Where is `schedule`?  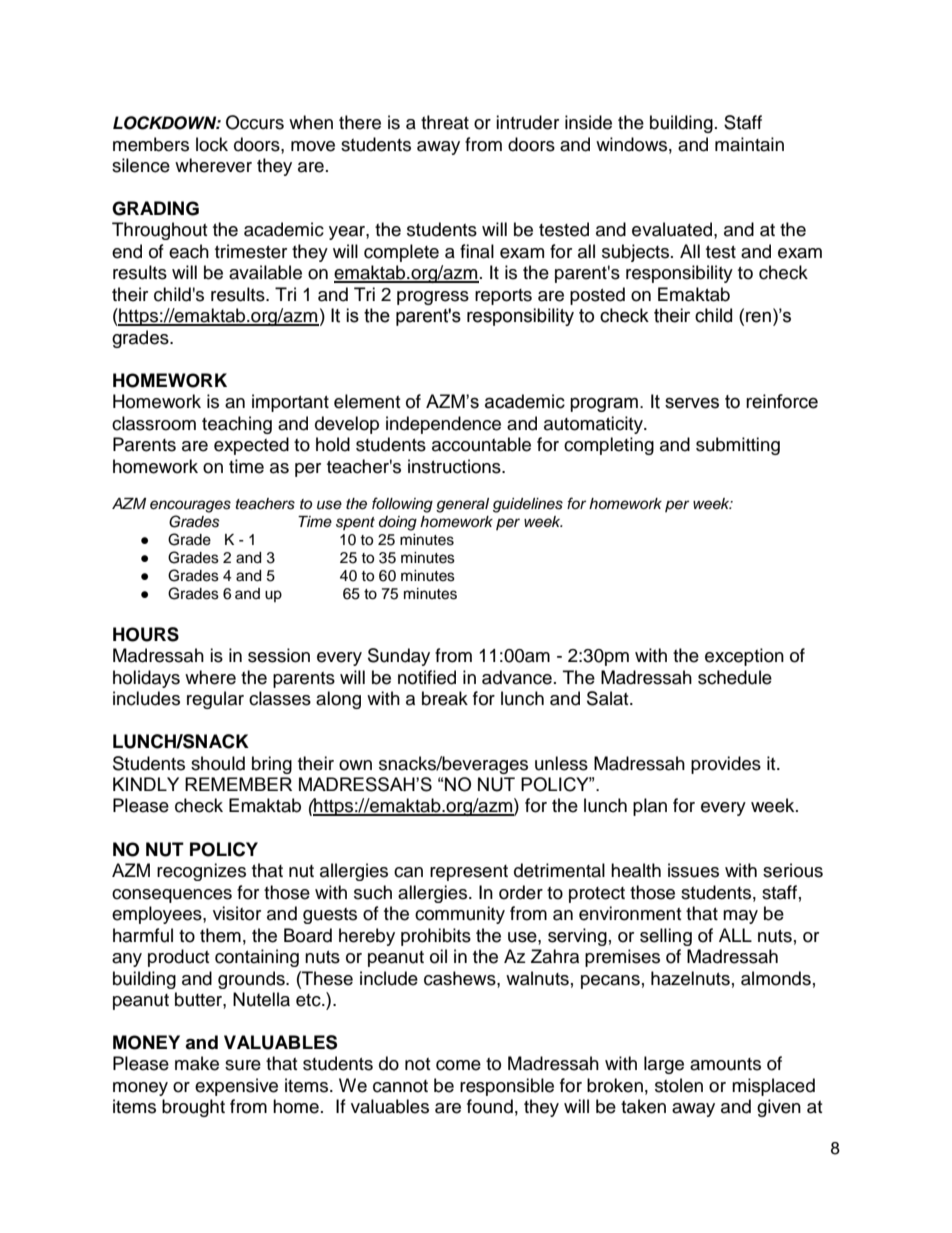 schedule is located at coordinates (735, 677).
